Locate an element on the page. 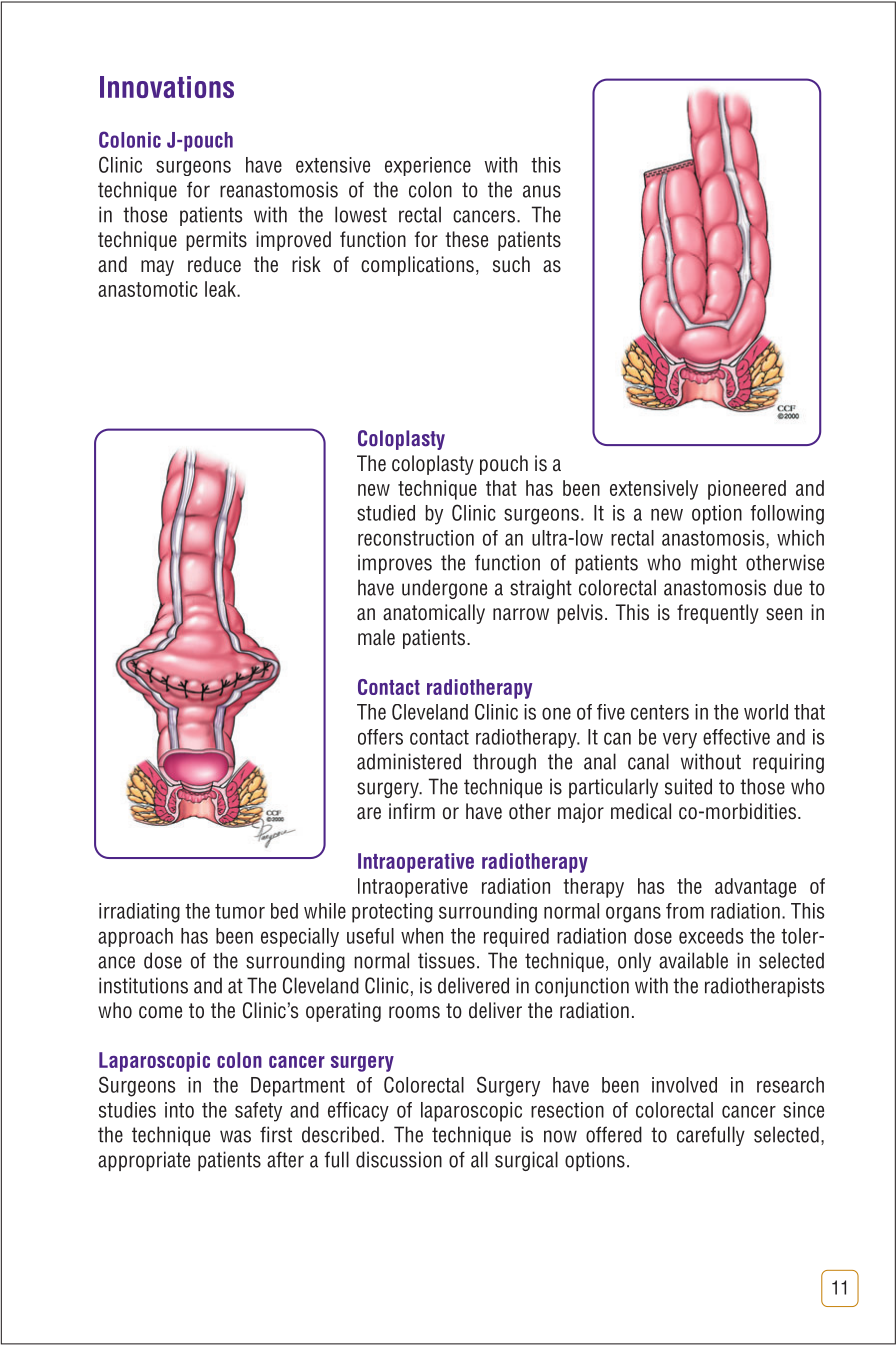  frequently is located at coordinates (718, 614).
